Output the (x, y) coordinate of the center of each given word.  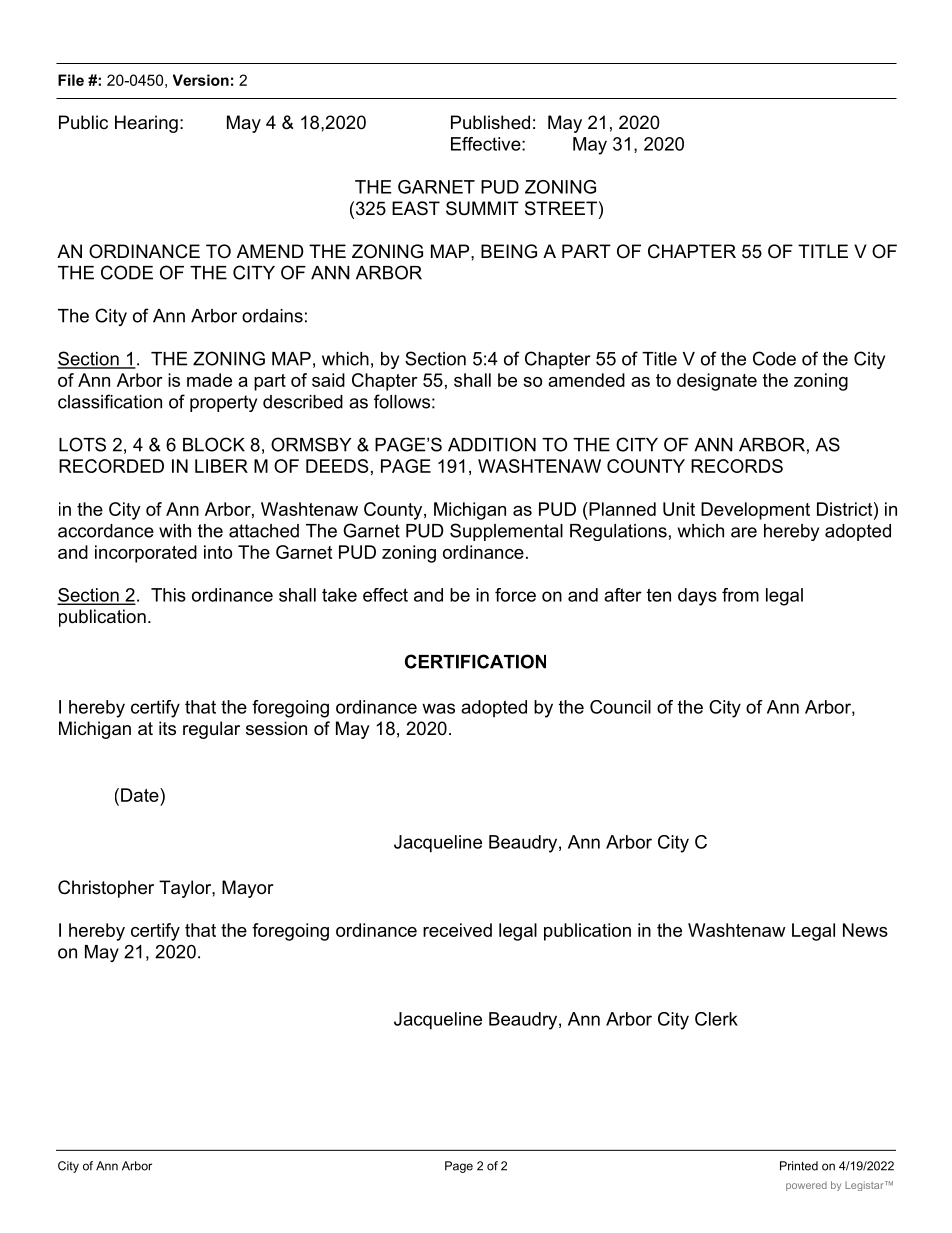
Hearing (146, 124)
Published (490, 122)
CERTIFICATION (475, 661)
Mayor (248, 889)
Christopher (106, 889)
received (457, 930)
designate (717, 382)
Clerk (716, 1019)
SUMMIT (482, 208)
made (209, 380)
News (865, 930)
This (168, 595)
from (740, 595)
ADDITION (492, 444)
